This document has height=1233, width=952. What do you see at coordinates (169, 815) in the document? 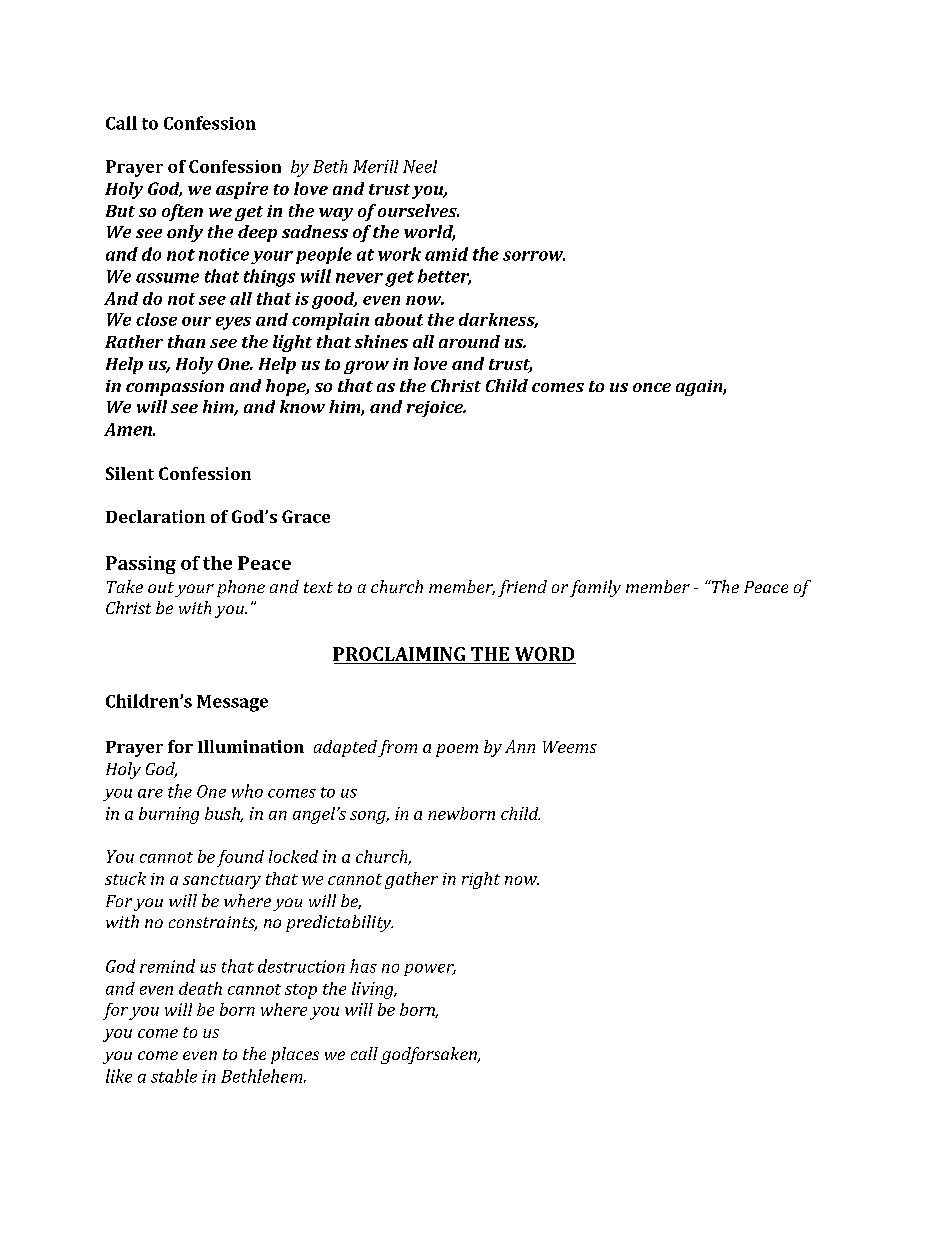
I see `burning` at bounding box center [169, 815].
